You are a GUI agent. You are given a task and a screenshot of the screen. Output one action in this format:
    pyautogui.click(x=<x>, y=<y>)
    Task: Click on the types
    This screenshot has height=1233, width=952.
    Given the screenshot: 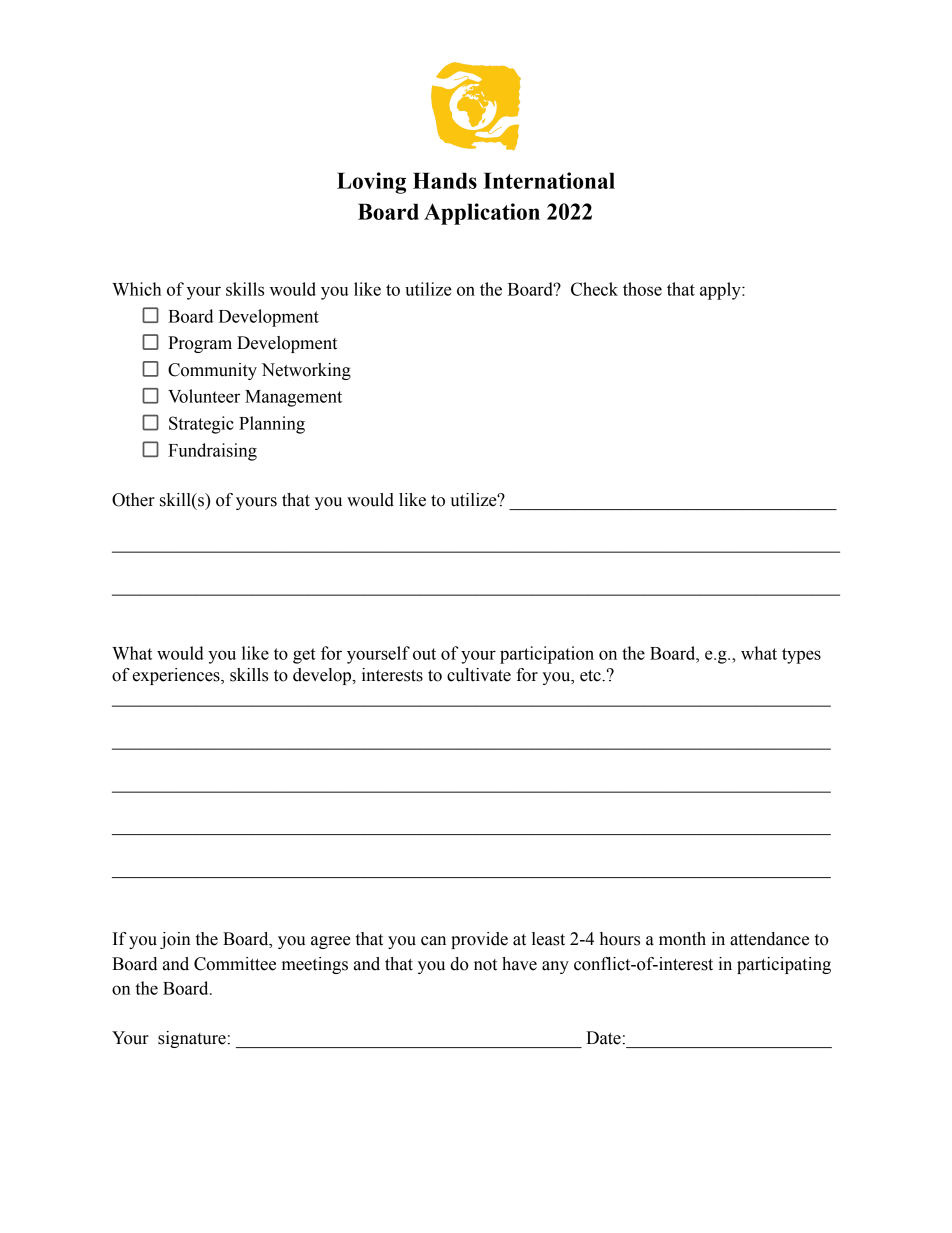 What is the action you would take?
    pyautogui.click(x=801, y=656)
